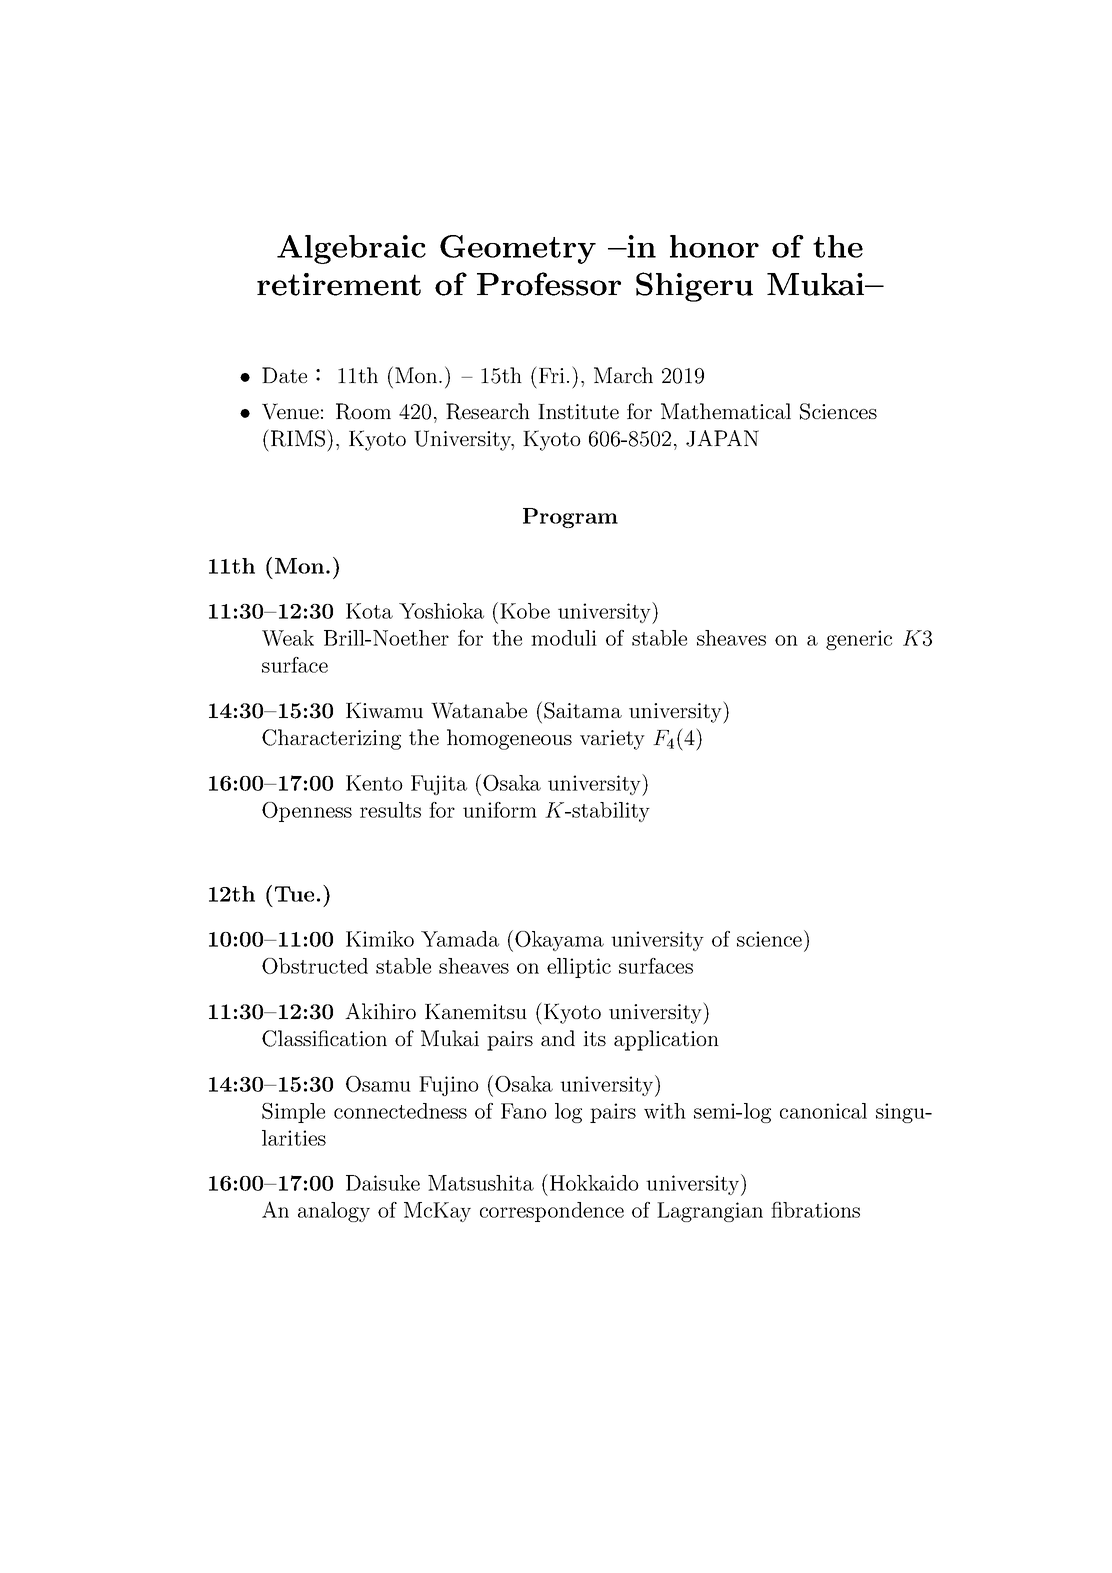 This screenshot has width=1112, height=1573. What do you see at coordinates (710, 1212) in the screenshot?
I see `Lagrangian` at bounding box center [710, 1212].
